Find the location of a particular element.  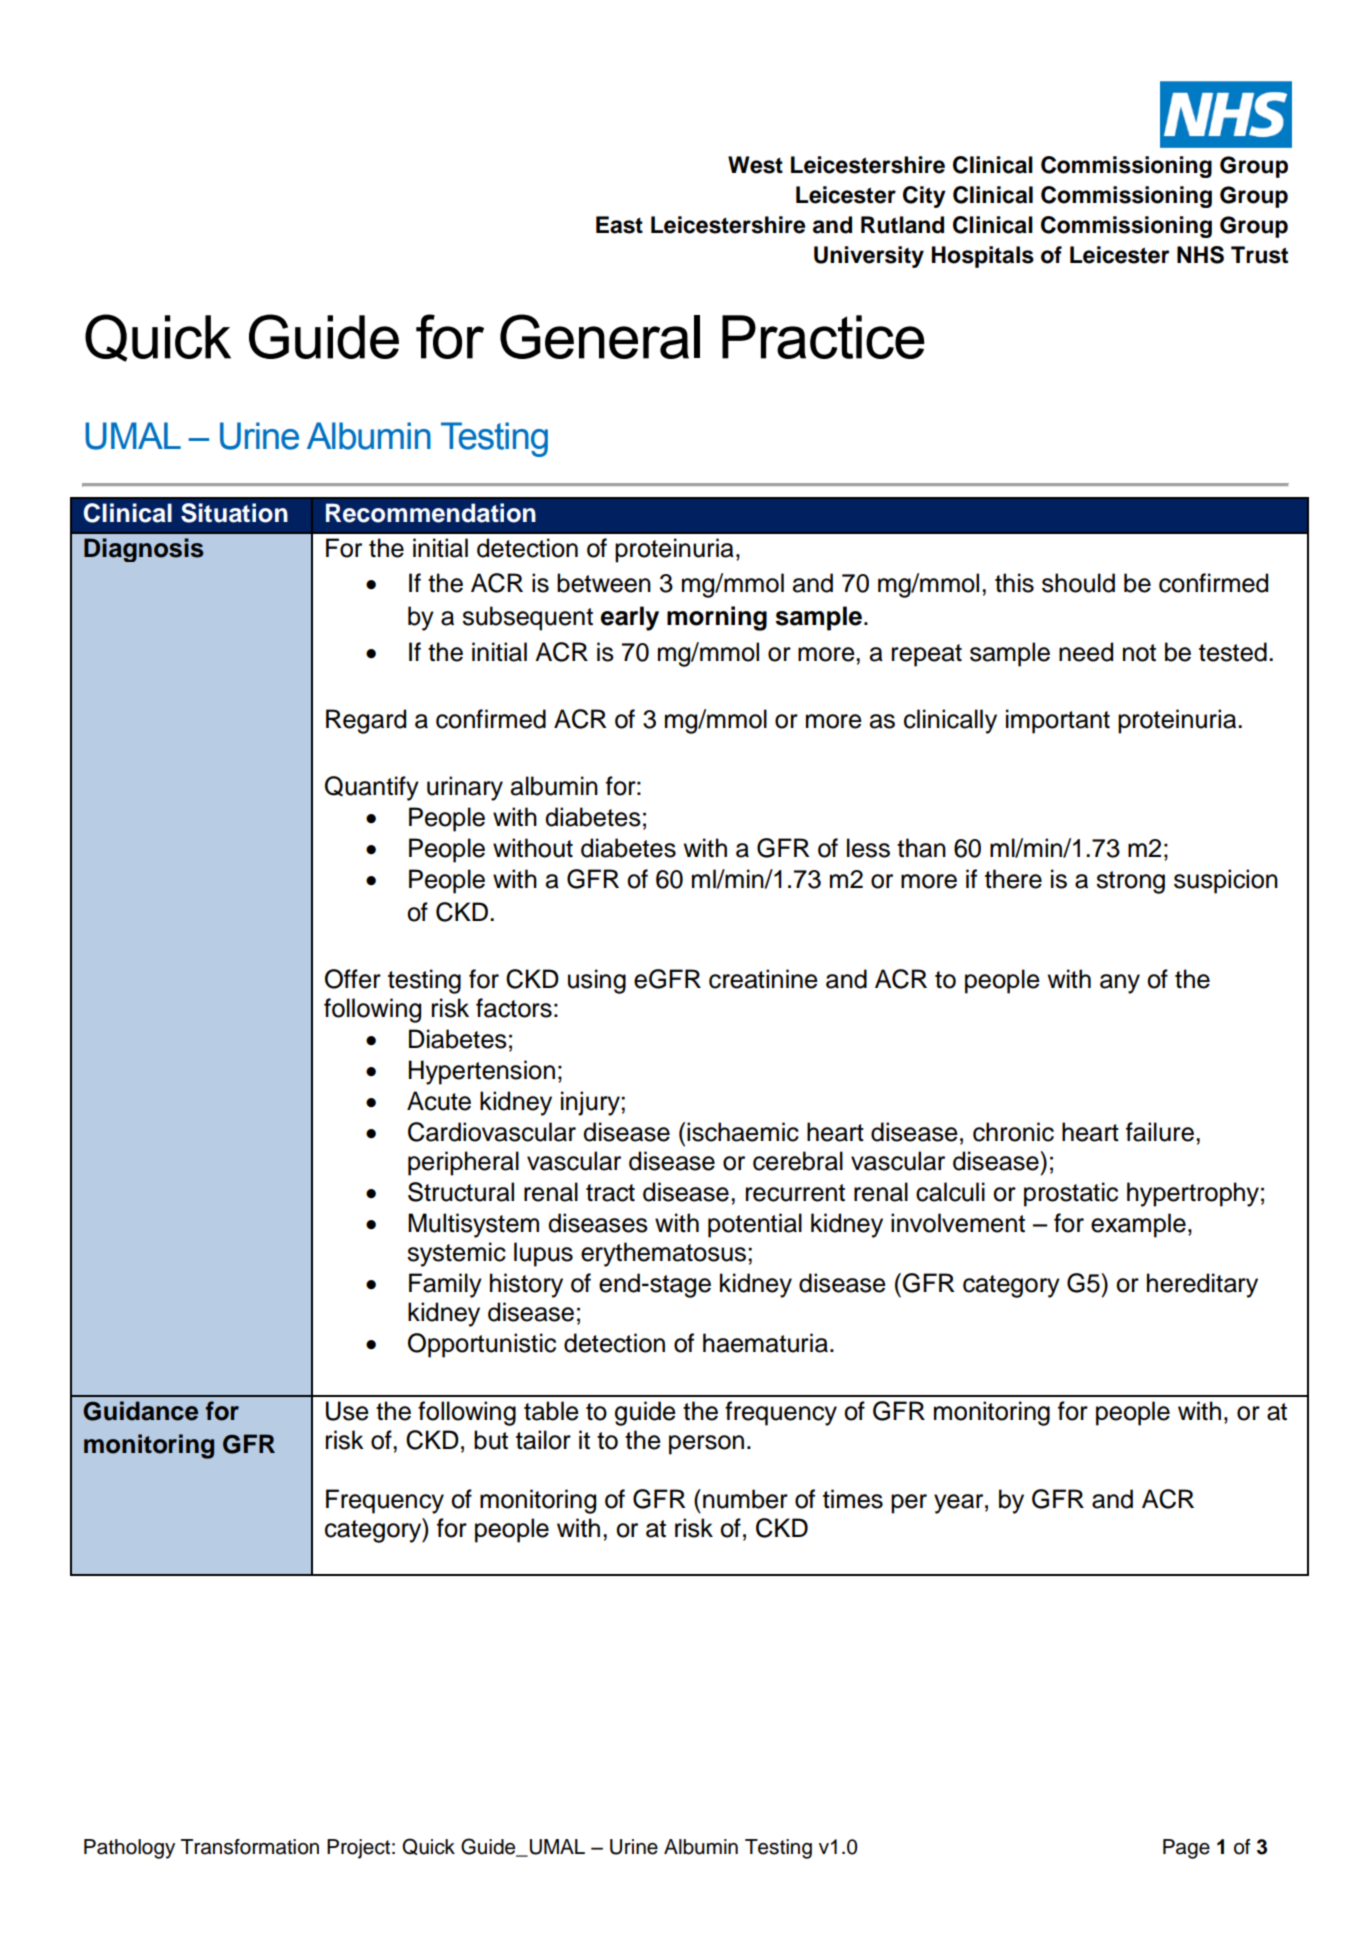

number is located at coordinates (745, 1499).
